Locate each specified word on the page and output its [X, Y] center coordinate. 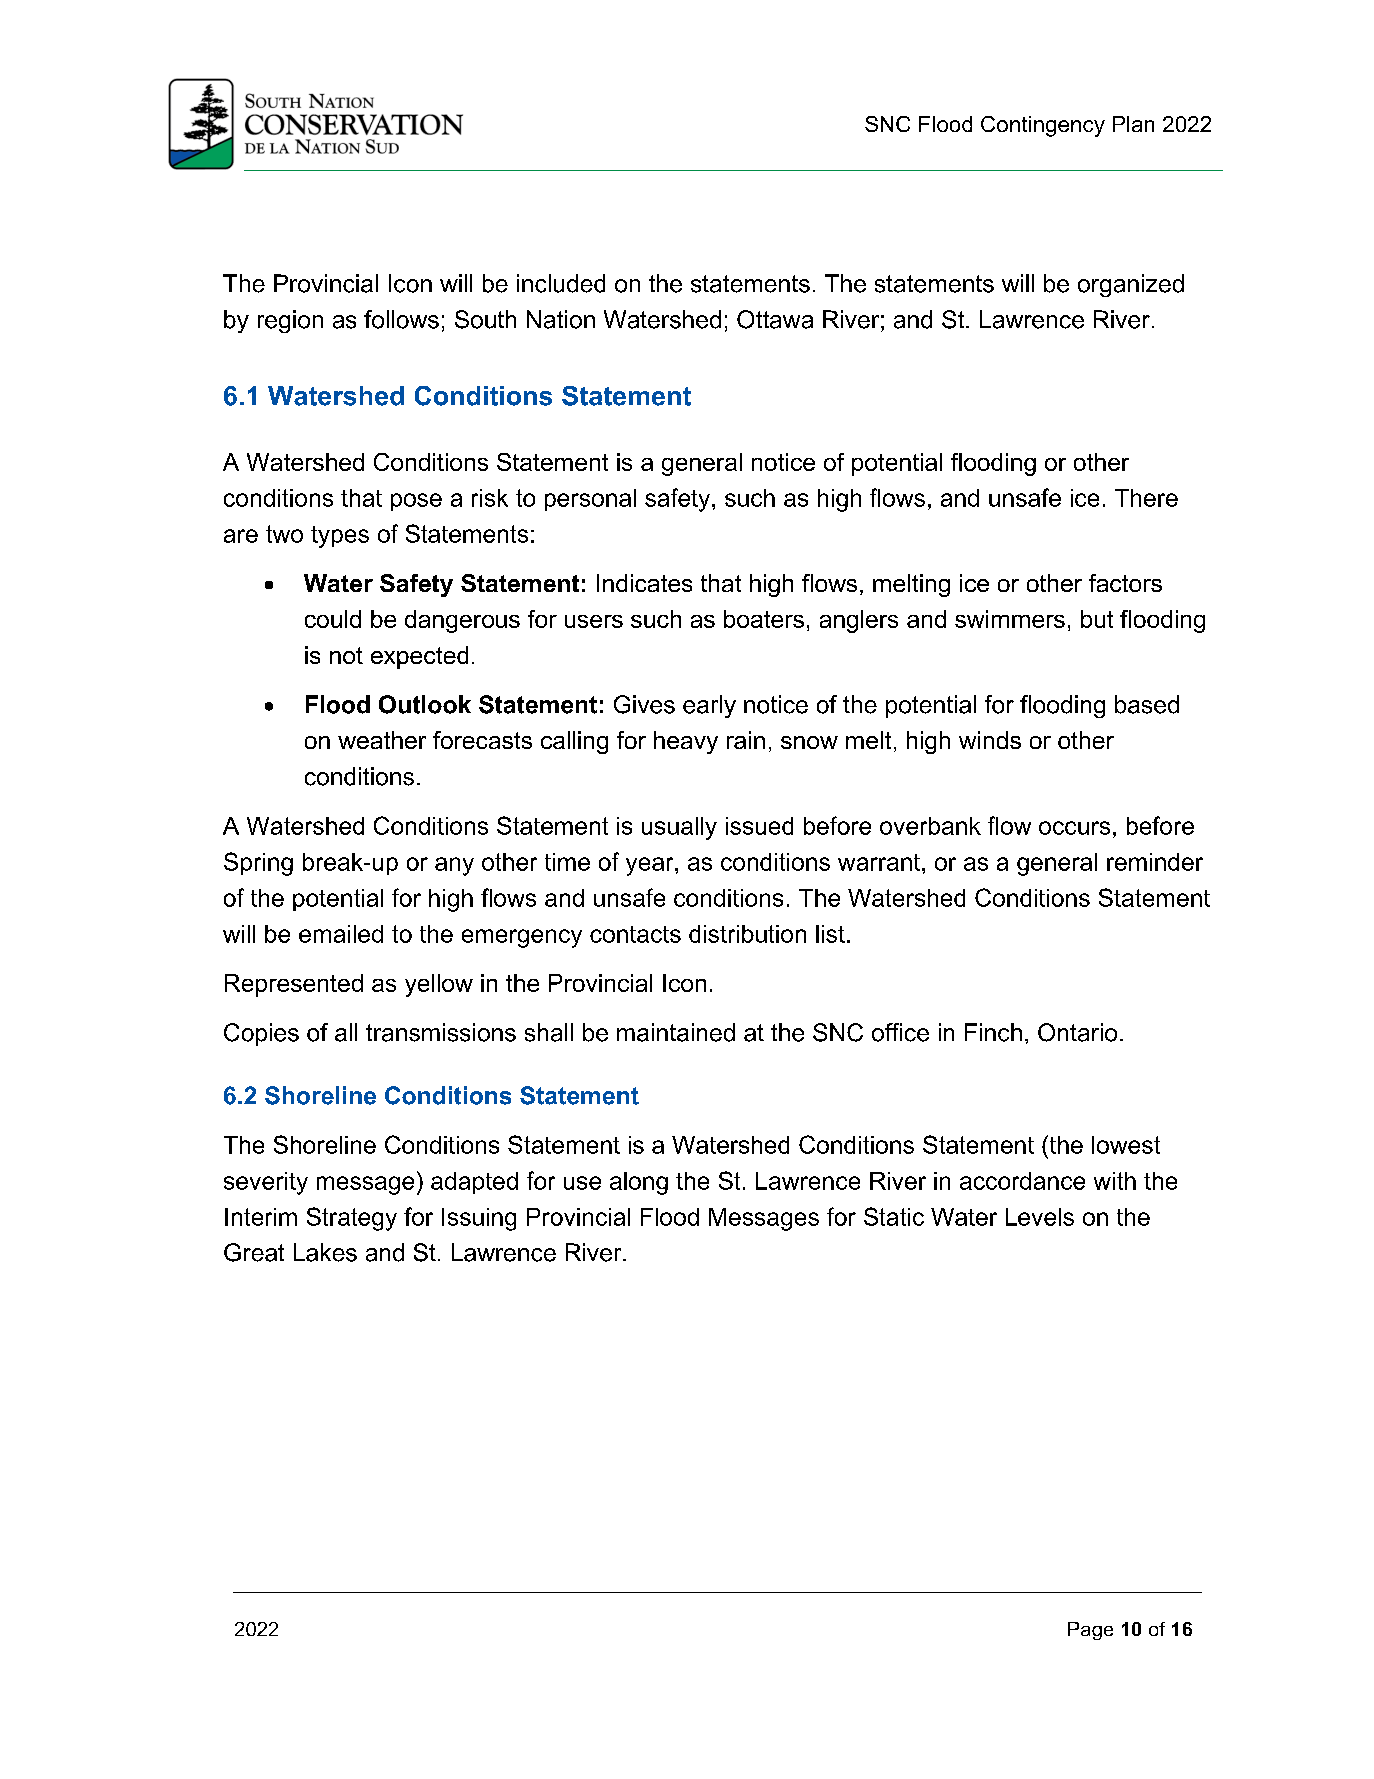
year [651, 866]
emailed [341, 934]
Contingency [1043, 126]
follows [401, 319]
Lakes [325, 1252]
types [340, 537]
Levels [1040, 1217]
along [639, 1183]
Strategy [352, 1219]
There [1146, 498]
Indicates [644, 583]
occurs [1074, 828]
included [561, 283]
